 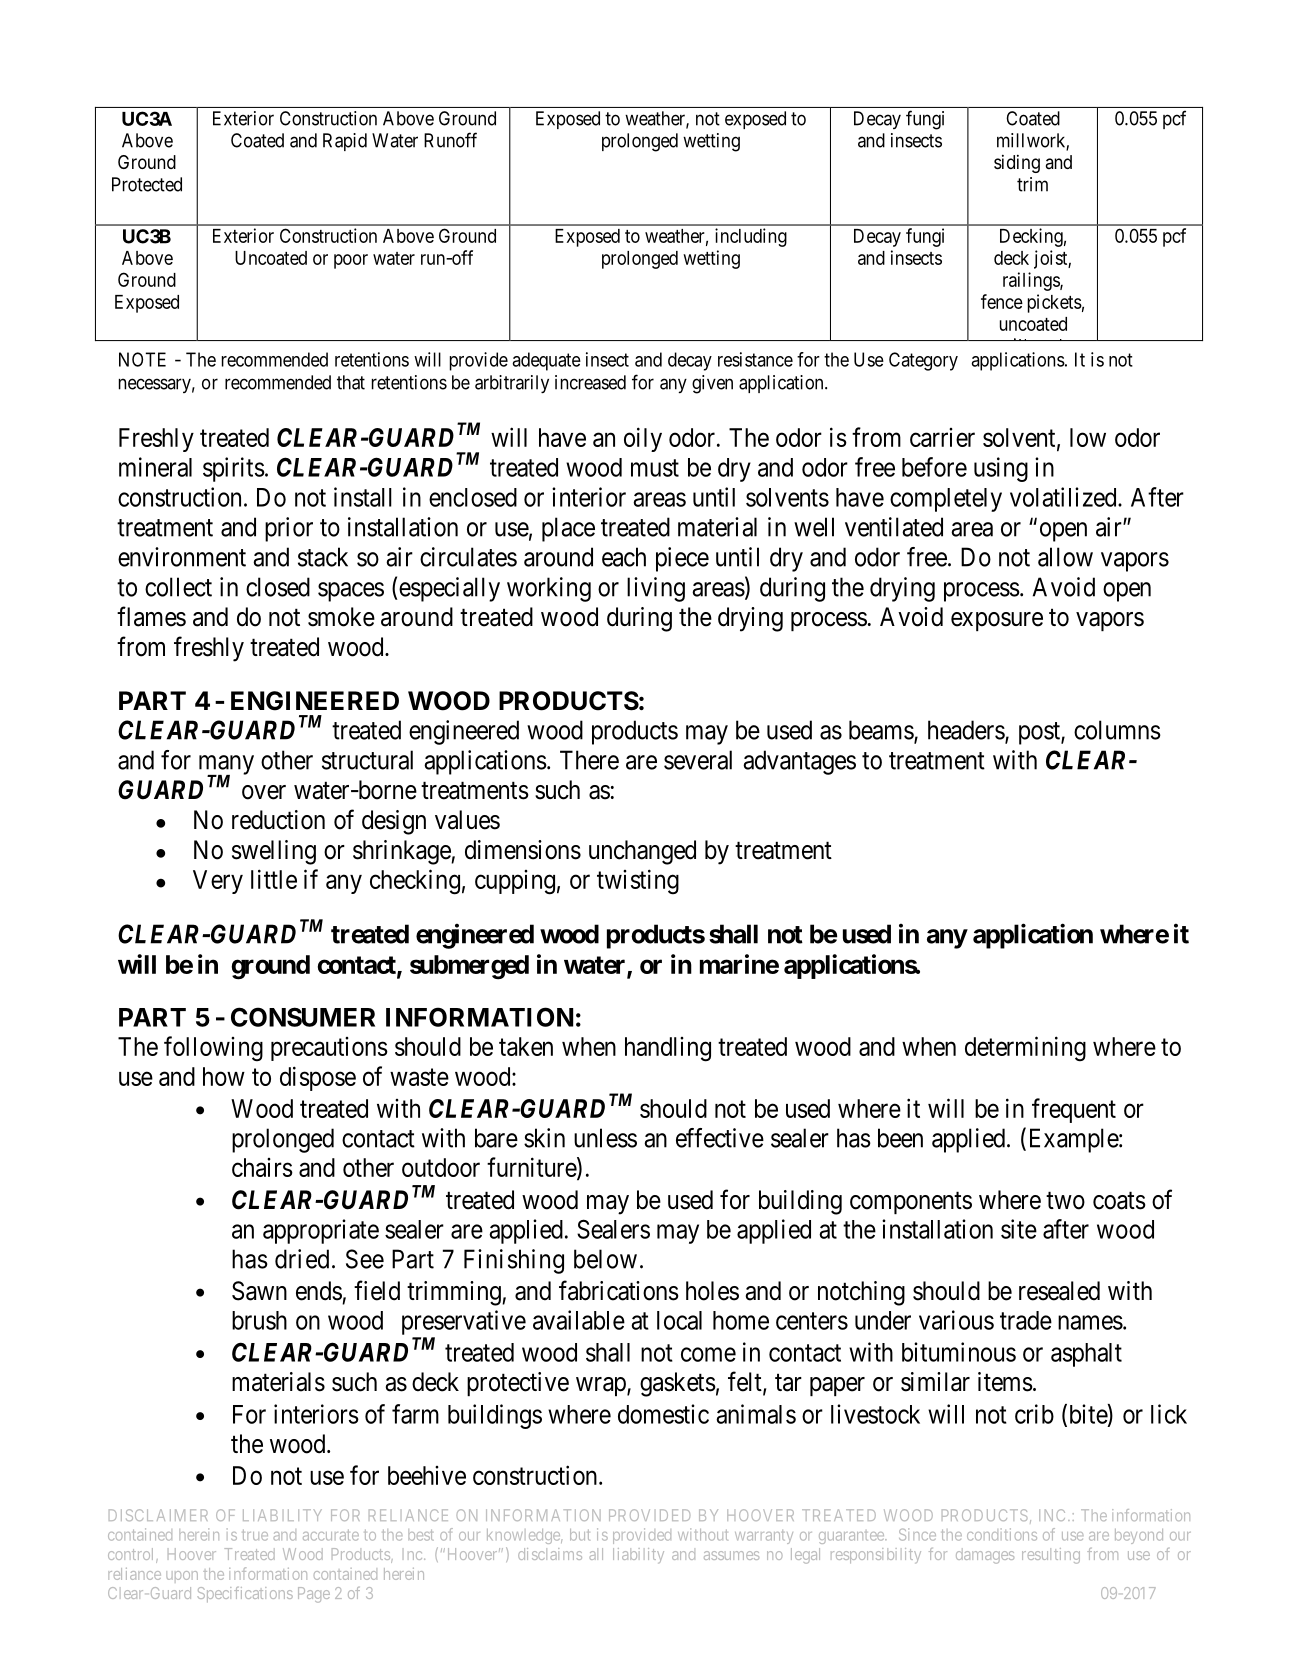 I want to click on Runoff, so click(x=450, y=140).
